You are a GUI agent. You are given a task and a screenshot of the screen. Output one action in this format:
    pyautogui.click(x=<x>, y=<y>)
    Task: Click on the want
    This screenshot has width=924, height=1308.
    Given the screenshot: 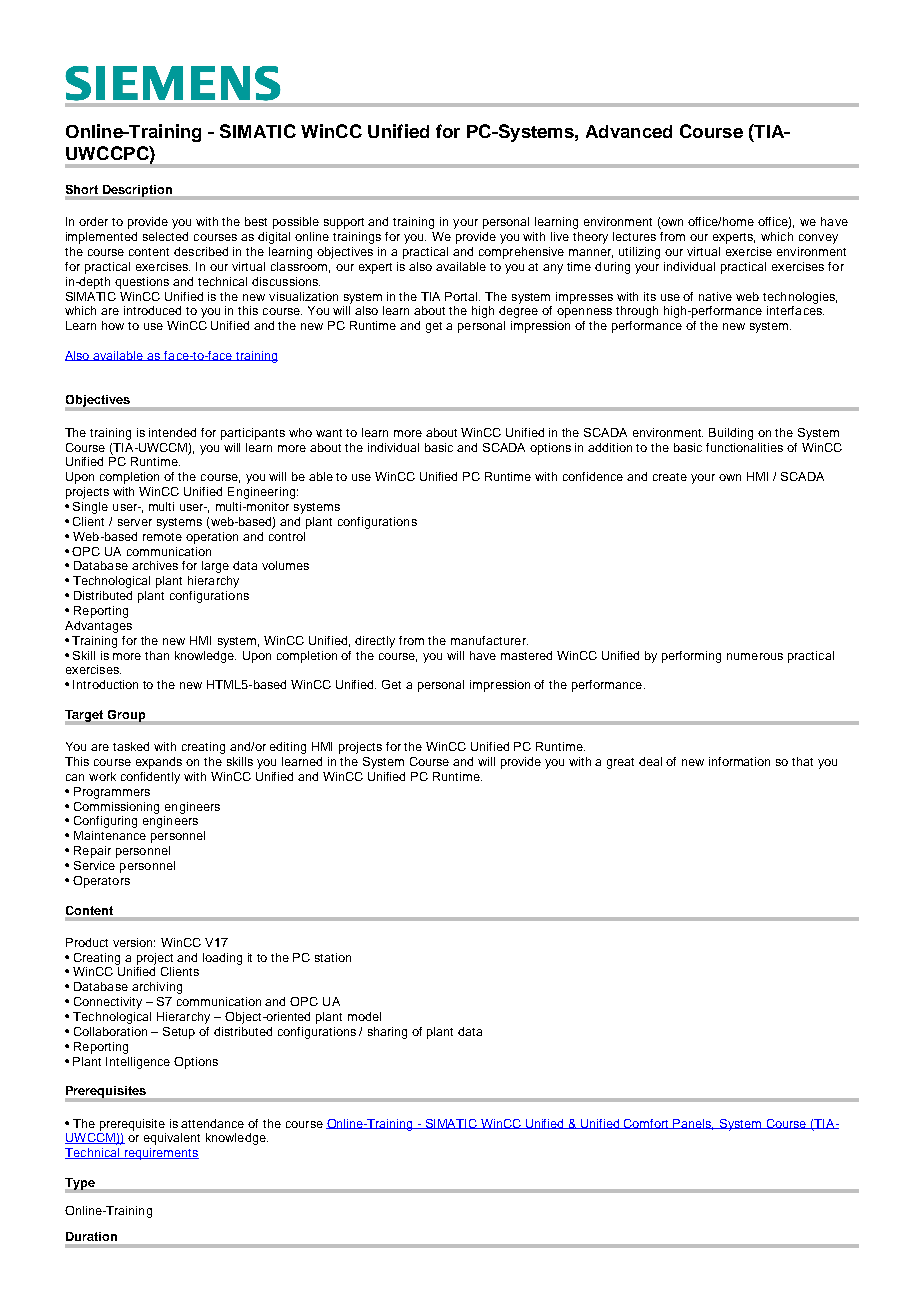 What is the action you would take?
    pyautogui.click(x=329, y=433)
